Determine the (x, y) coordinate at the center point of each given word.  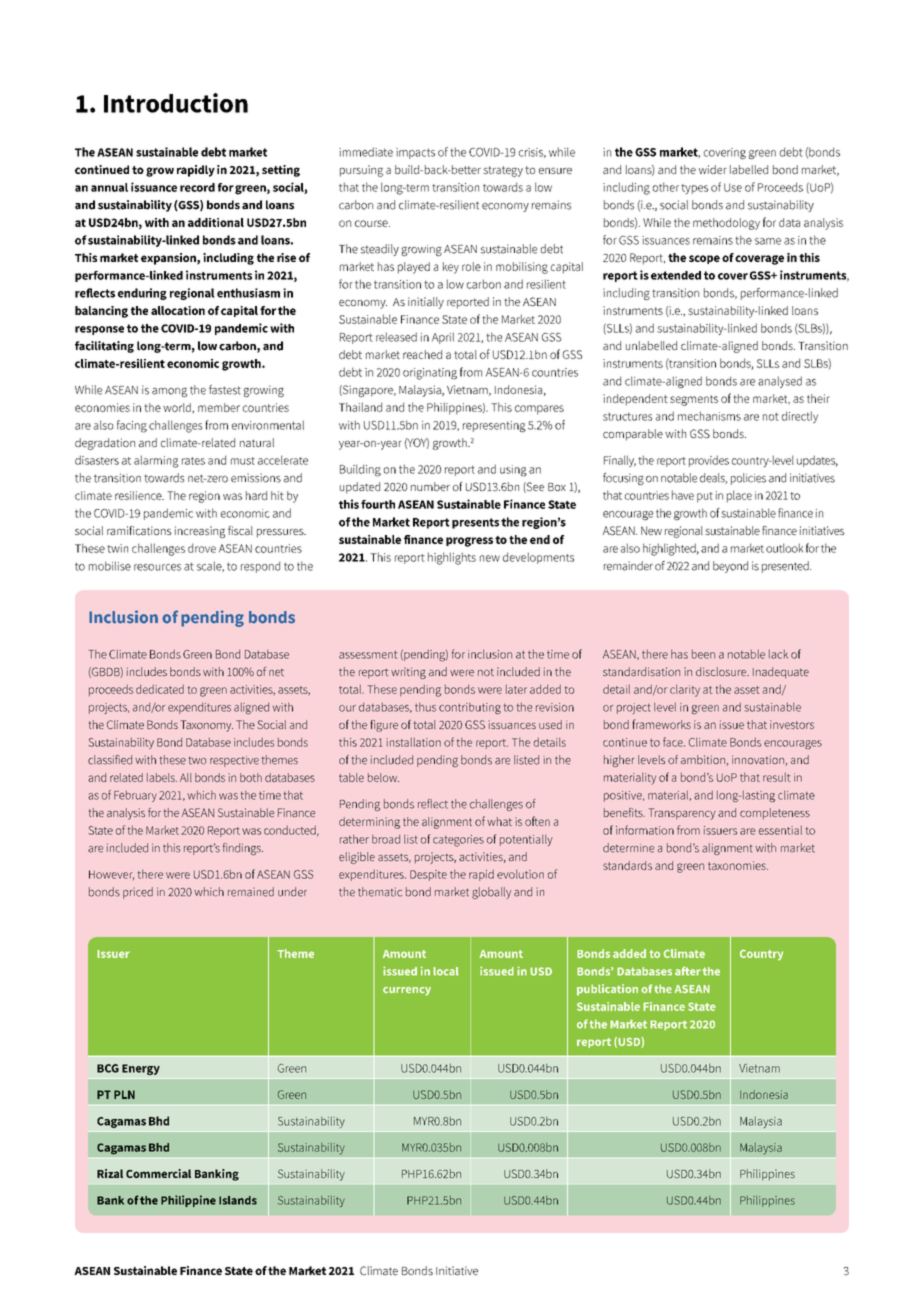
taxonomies (738, 865)
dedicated (160, 689)
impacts (415, 153)
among (169, 392)
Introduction (176, 103)
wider (713, 169)
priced (138, 893)
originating (430, 374)
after (688, 971)
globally (491, 893)
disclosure (722, 671)
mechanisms (709, 416)
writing (408, 673)
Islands (238, 1200)
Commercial (158, 1173)
